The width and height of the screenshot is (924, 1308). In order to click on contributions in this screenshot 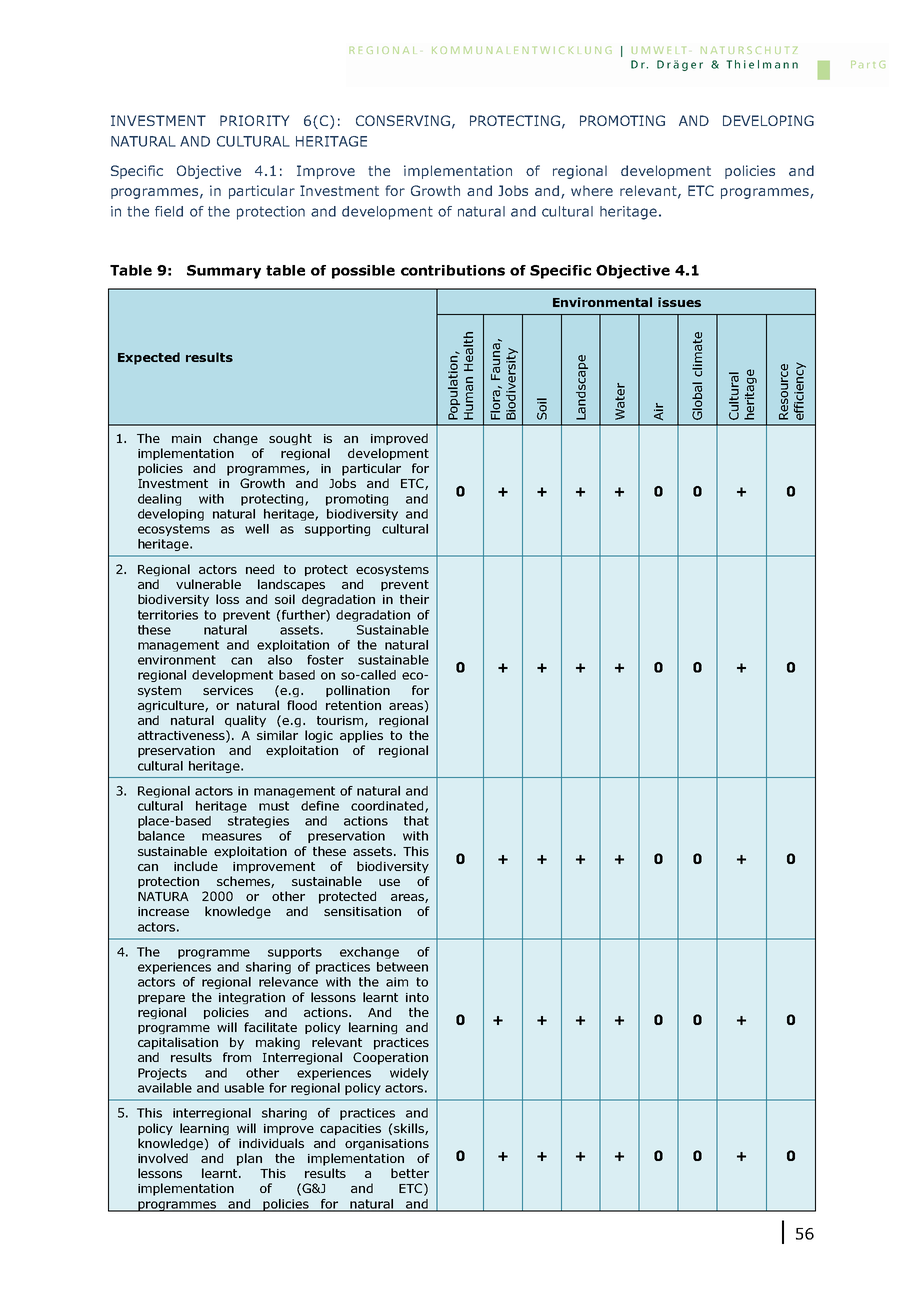, I will do `click(453, 270)`.
